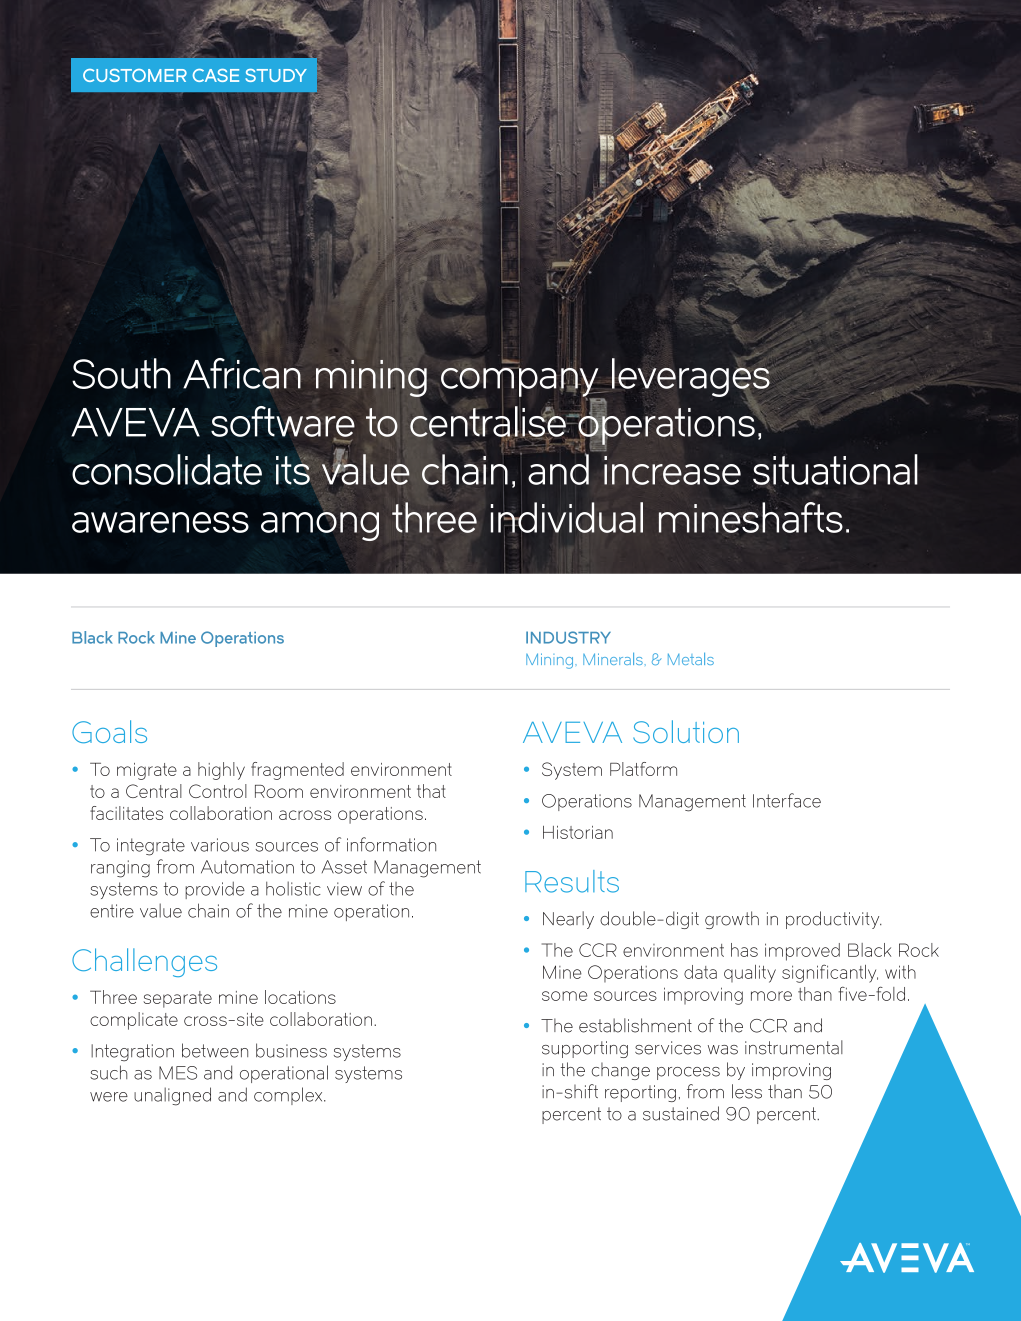  Describe the element at coordinates (216, 75) in the screenshot. I see `CASE` at that location.
